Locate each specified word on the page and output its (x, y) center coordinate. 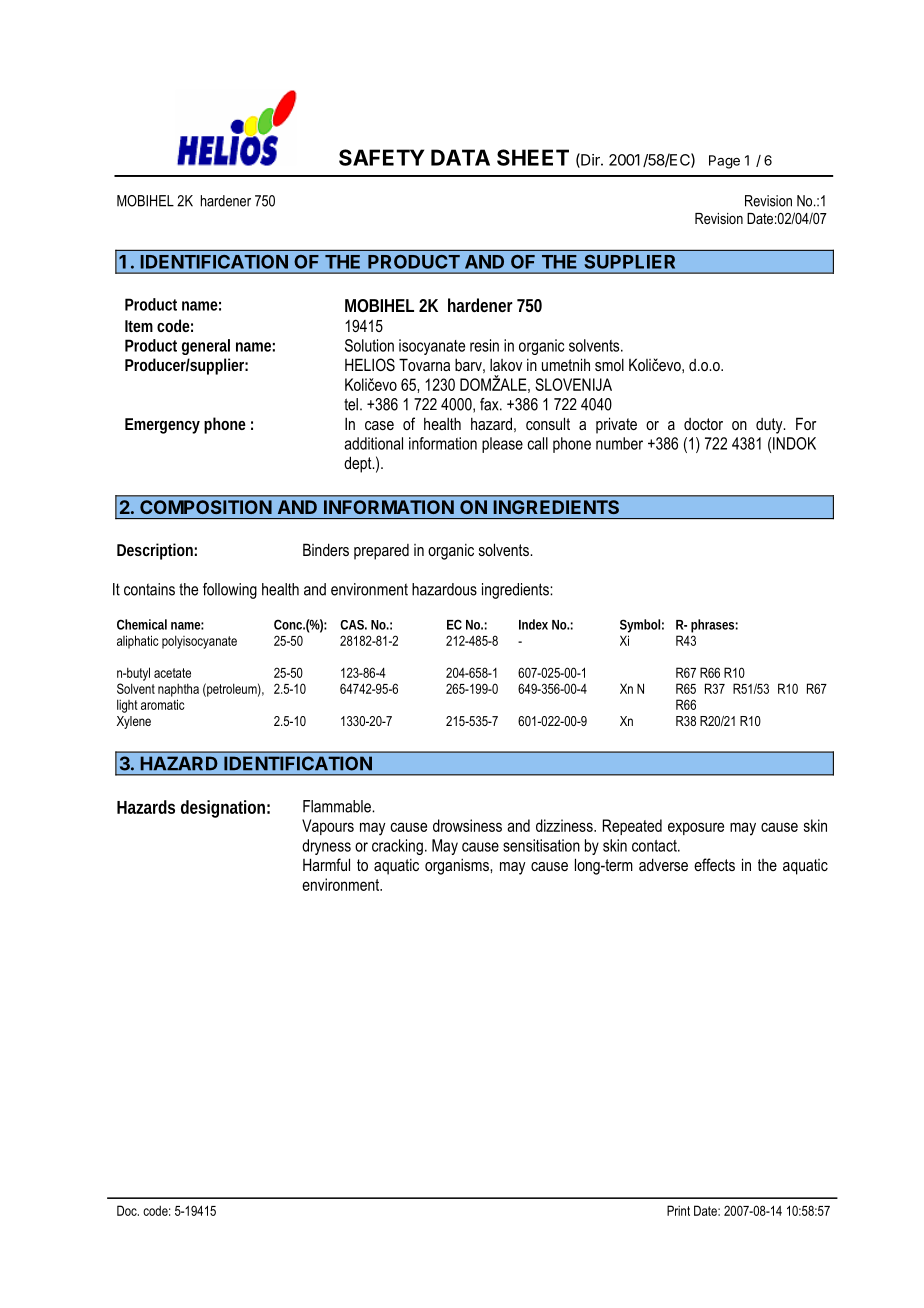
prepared (381, 552)
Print (678, 1210)
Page (724, 162)
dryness (326, 847)
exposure (696, 828)
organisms (458, 866)
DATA (460, 157)
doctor (703, 424)
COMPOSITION (206, 507)
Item (139, 326)
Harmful (326, 864)
